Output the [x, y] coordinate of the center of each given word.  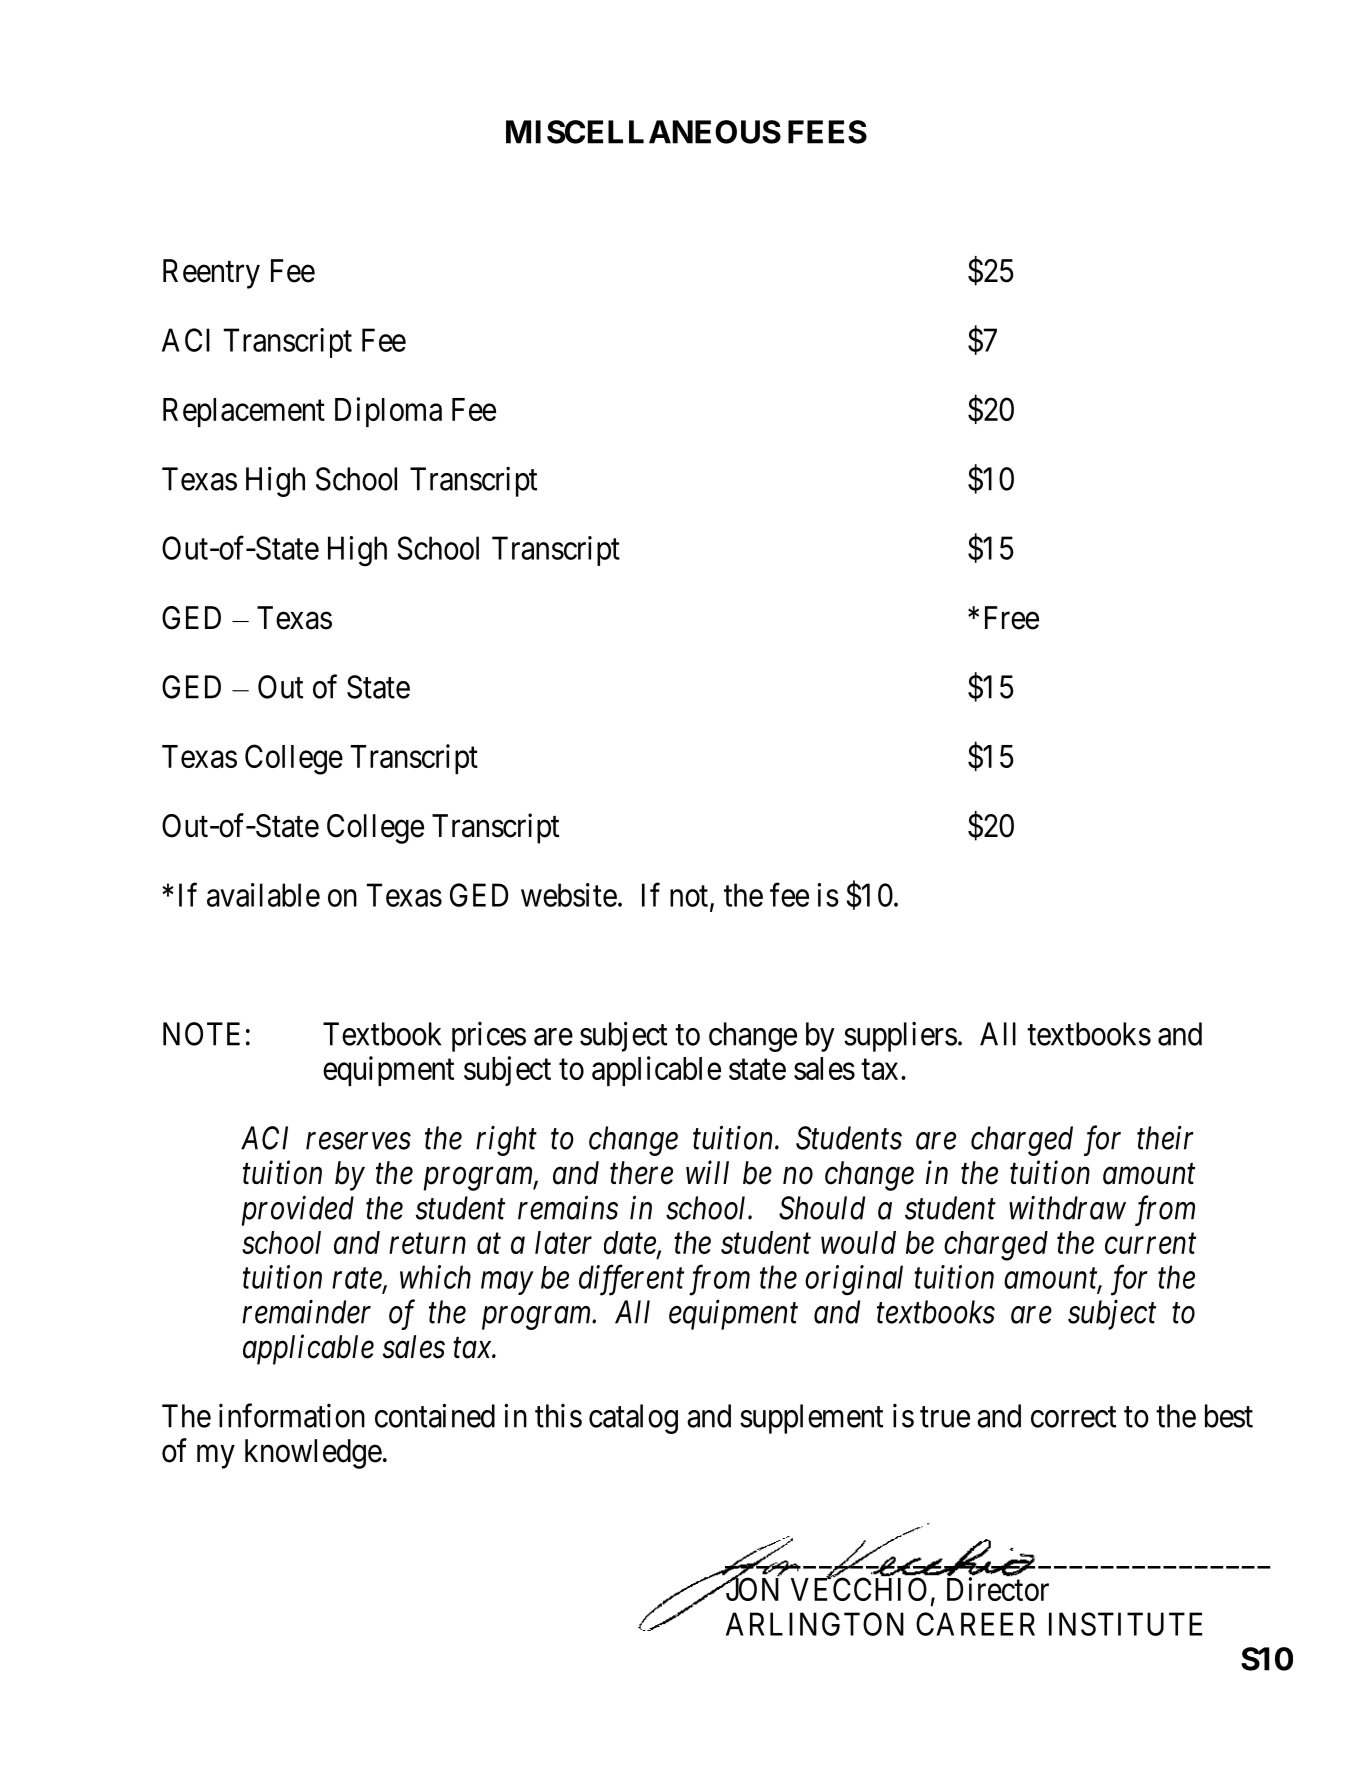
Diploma [388, 412]
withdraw [1067, 1207]
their [1165, 1138]
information [292, 1415]
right [506, 1140]
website [569, 895]
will [707, 1172]
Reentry [211, 274]
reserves [358, 1141]
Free [1012, 618]
